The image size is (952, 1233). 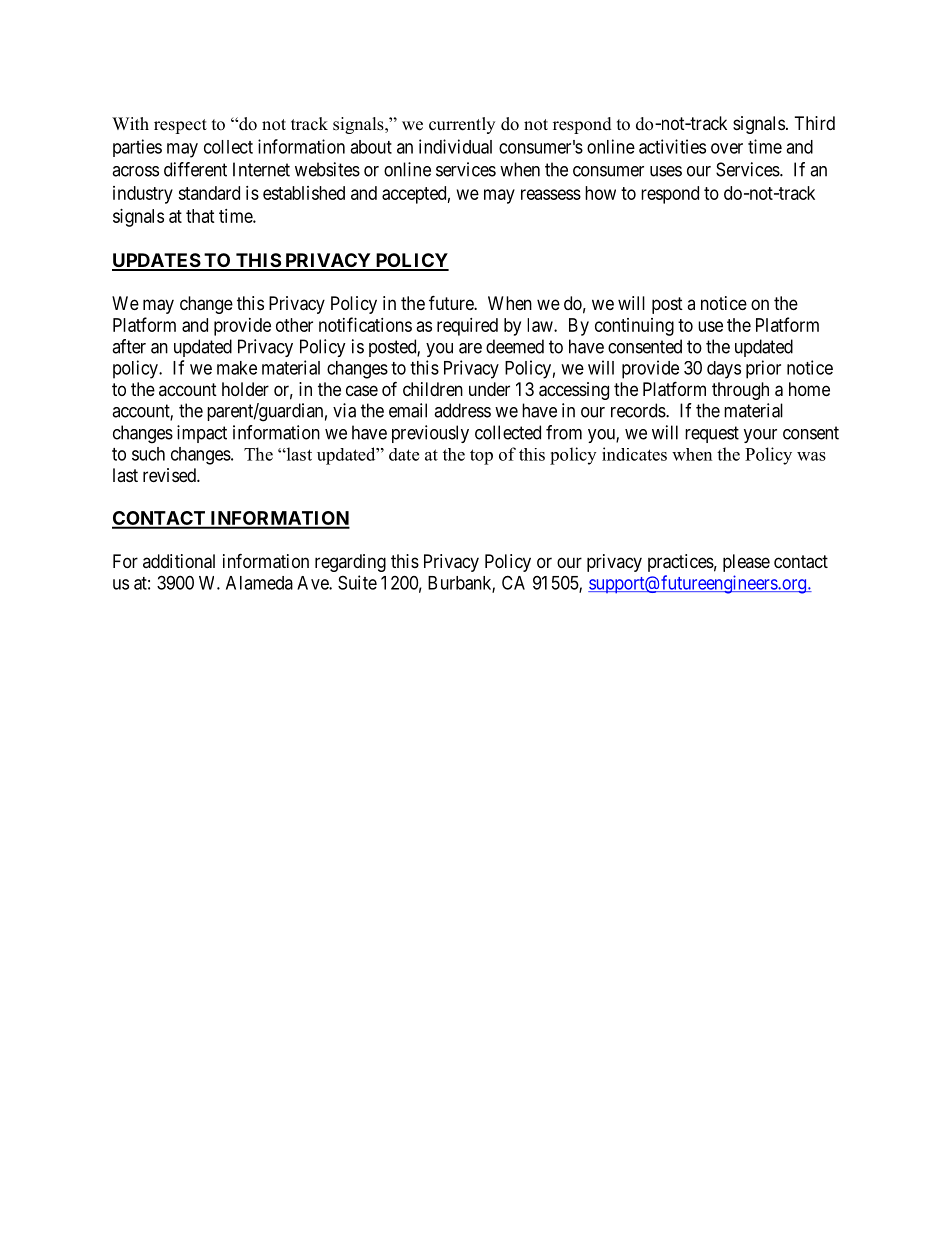 What do you see at coordinates (237, 368) in the document?
I see `make` at bounding box center [237, 368].
